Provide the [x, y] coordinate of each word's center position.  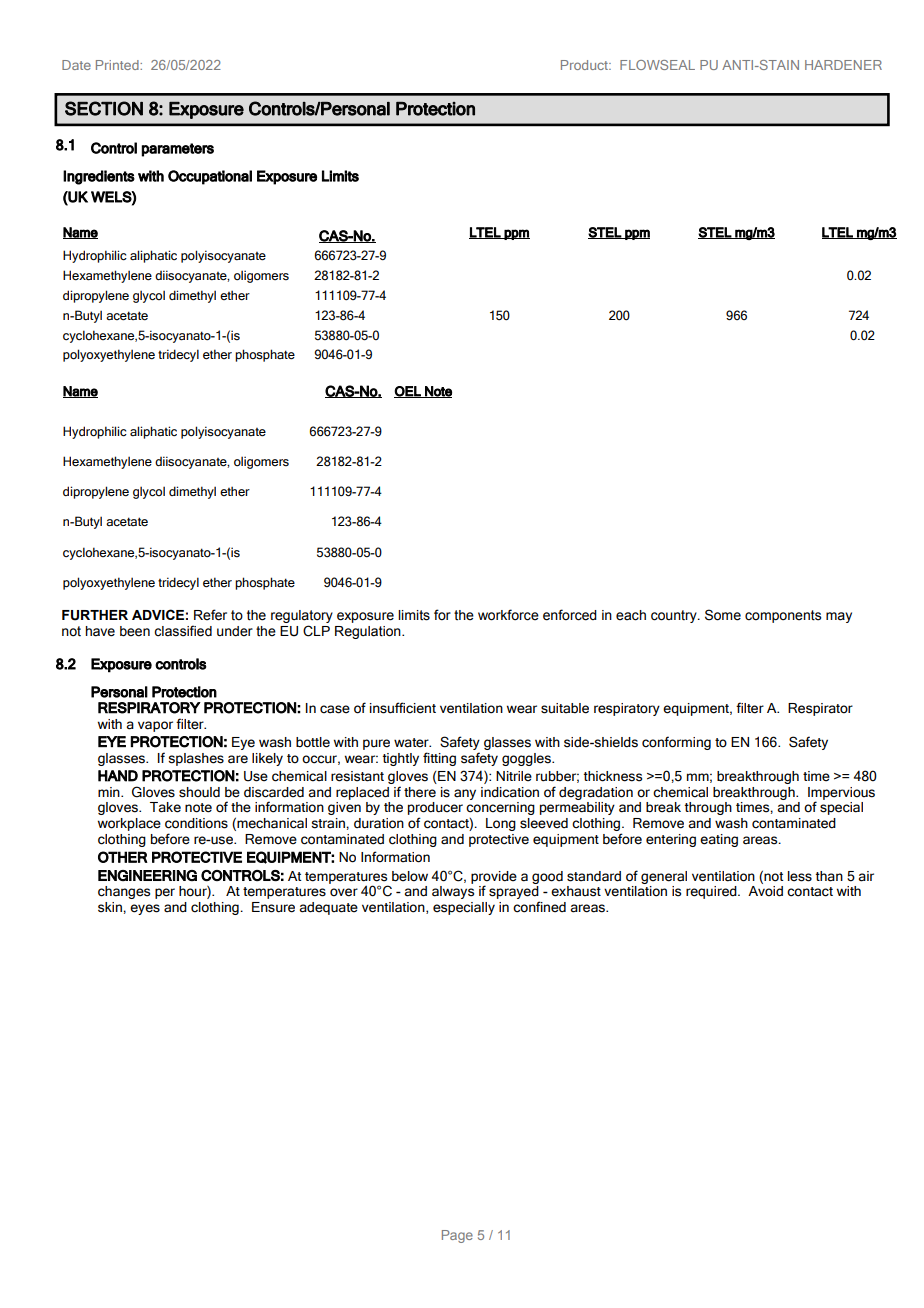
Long [501, 824]
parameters [178, 150]
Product [586, 65]
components [783, 616]
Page [457, 1236]
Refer [210, 615]
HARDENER [843, 65]
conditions [196, 823]
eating [719, 840]
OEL [408, 392]
